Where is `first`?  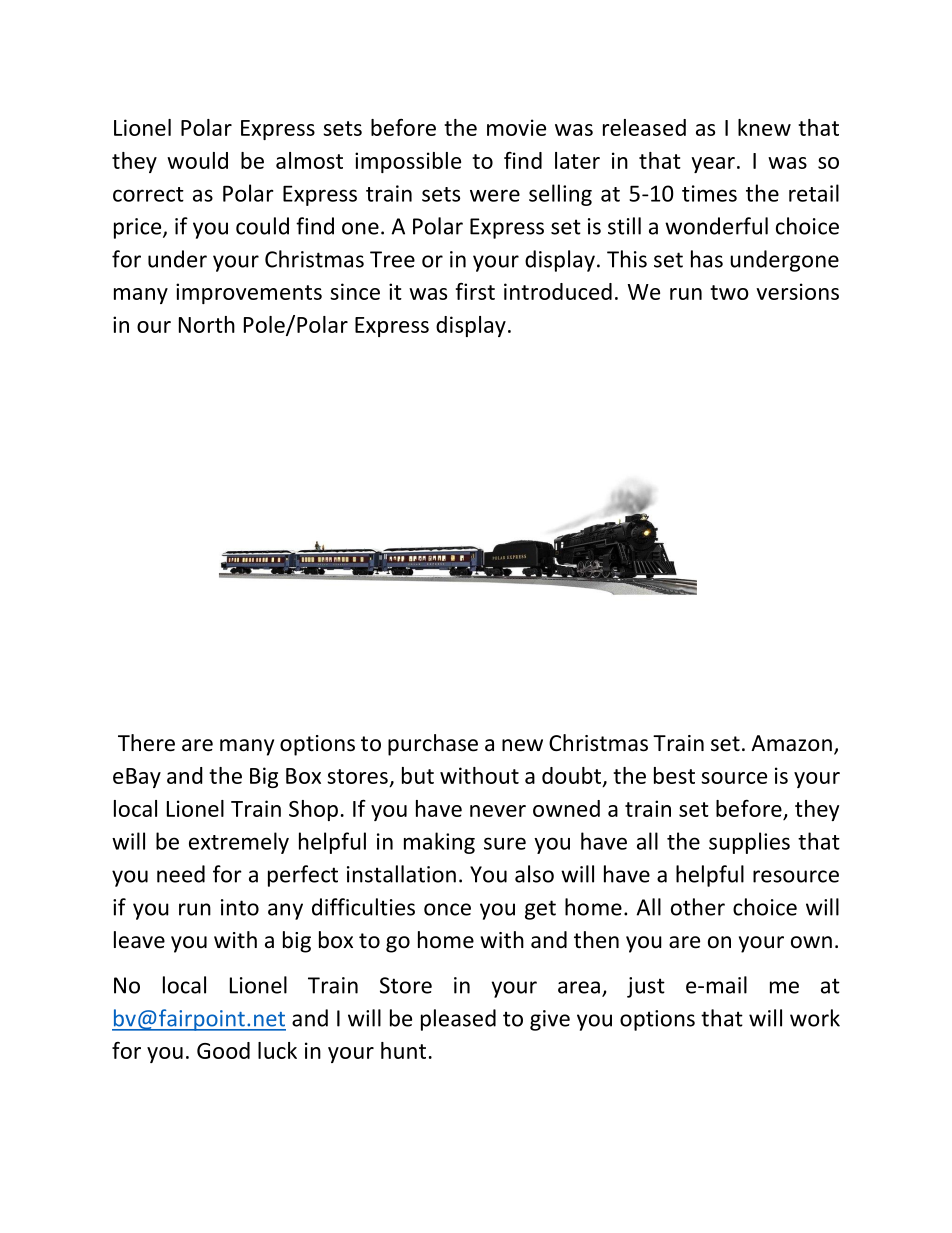 first is located at coordinates (475, 291).
